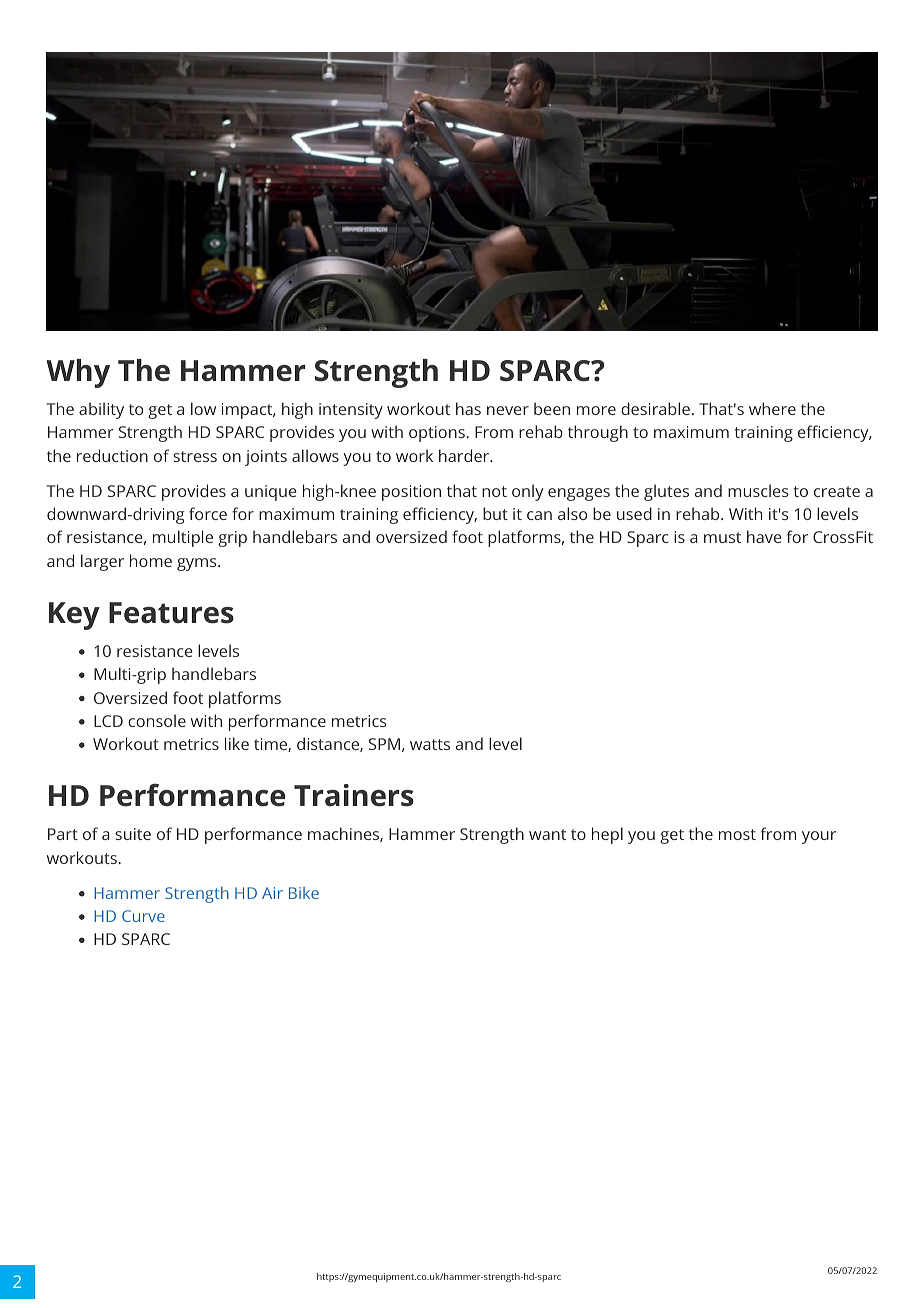 Image resolution: width=924 pixels, height=1308 pixels. What do you see at coordinates (430, 744) in the screenshot?
I see `watts` at bounding box center [430, 744].
